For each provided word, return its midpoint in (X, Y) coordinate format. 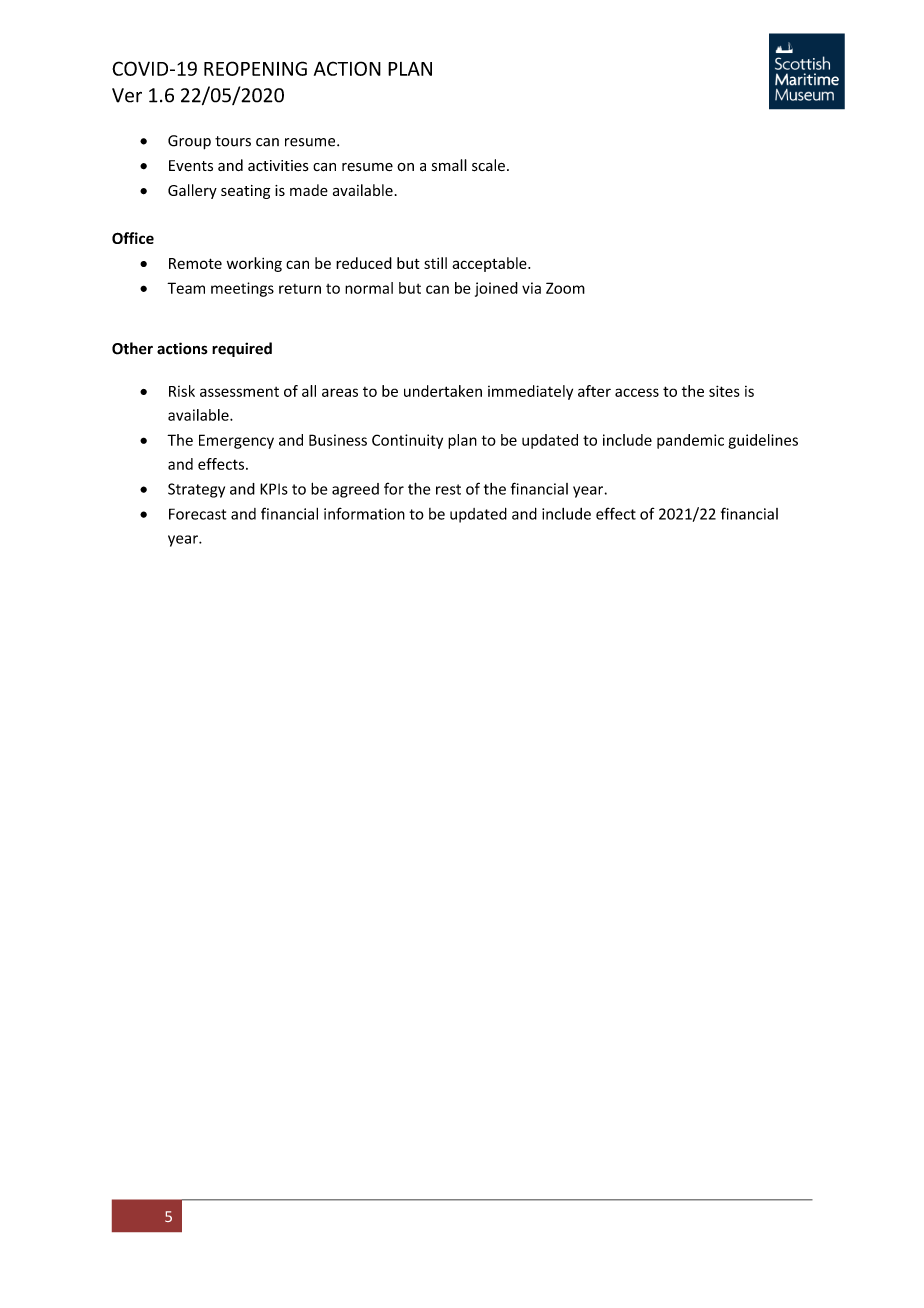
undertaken (443, 391)
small (449, 165)
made (309, 190)
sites (724, 391)
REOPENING (255, 68)
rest (448, 489)
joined (496, 289)
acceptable (490, 264)
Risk (182, 391)
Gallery (192, 191)
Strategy (196, 490)
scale (488, 165)
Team (186, 288)
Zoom (565, 288)
